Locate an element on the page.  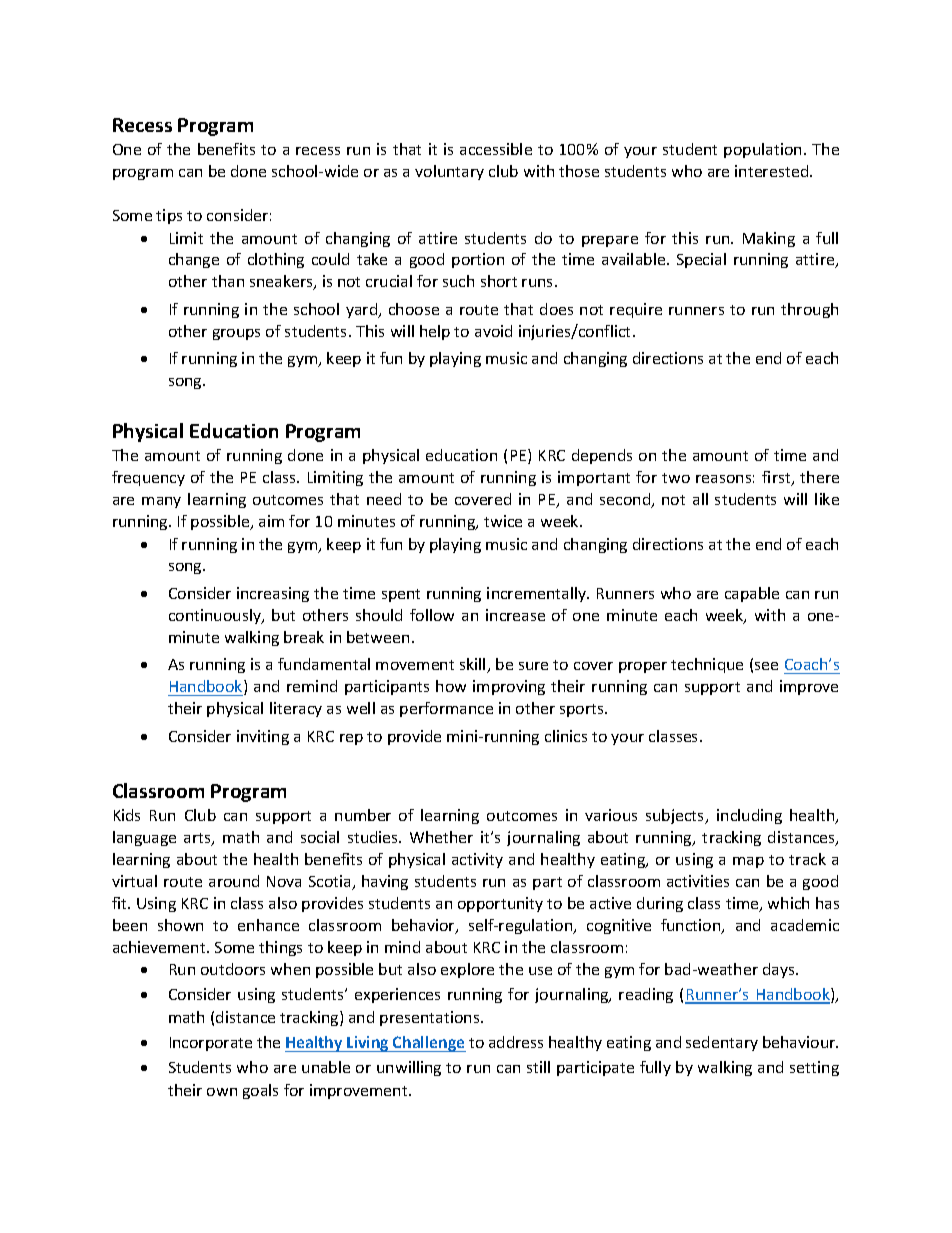
including is located at coordinates (749, 816).
